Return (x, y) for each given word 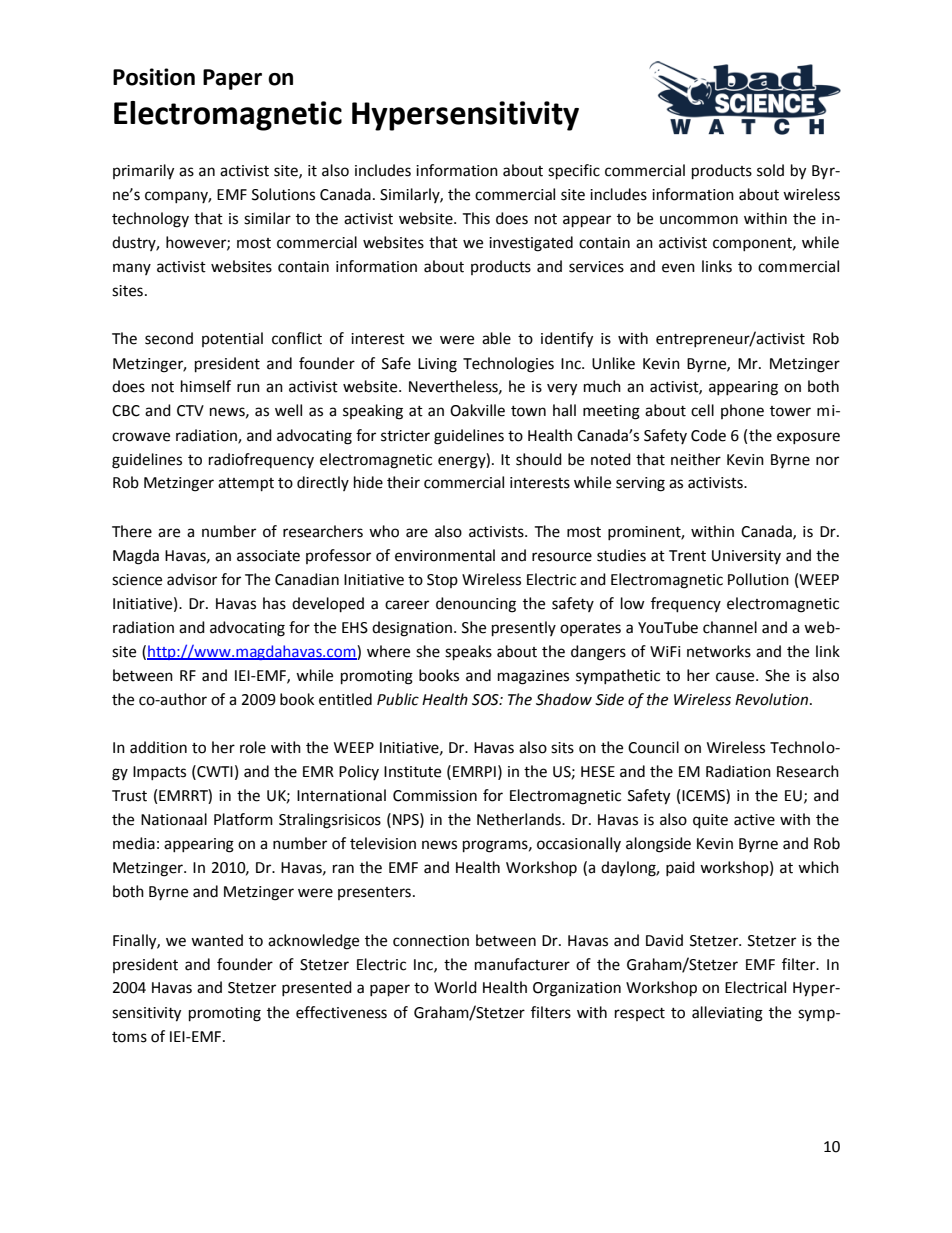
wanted (217, 940)
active (754, 820)
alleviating (727, 1014)
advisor (192, 579)
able (496, 338)
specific (574, 172)
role (253, 747)
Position (154, 77)
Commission (435, 796)
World (455, 987)
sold (770, 170)
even (678, 268)
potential (232, 339)
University (746, 557)
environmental (445, 555)
